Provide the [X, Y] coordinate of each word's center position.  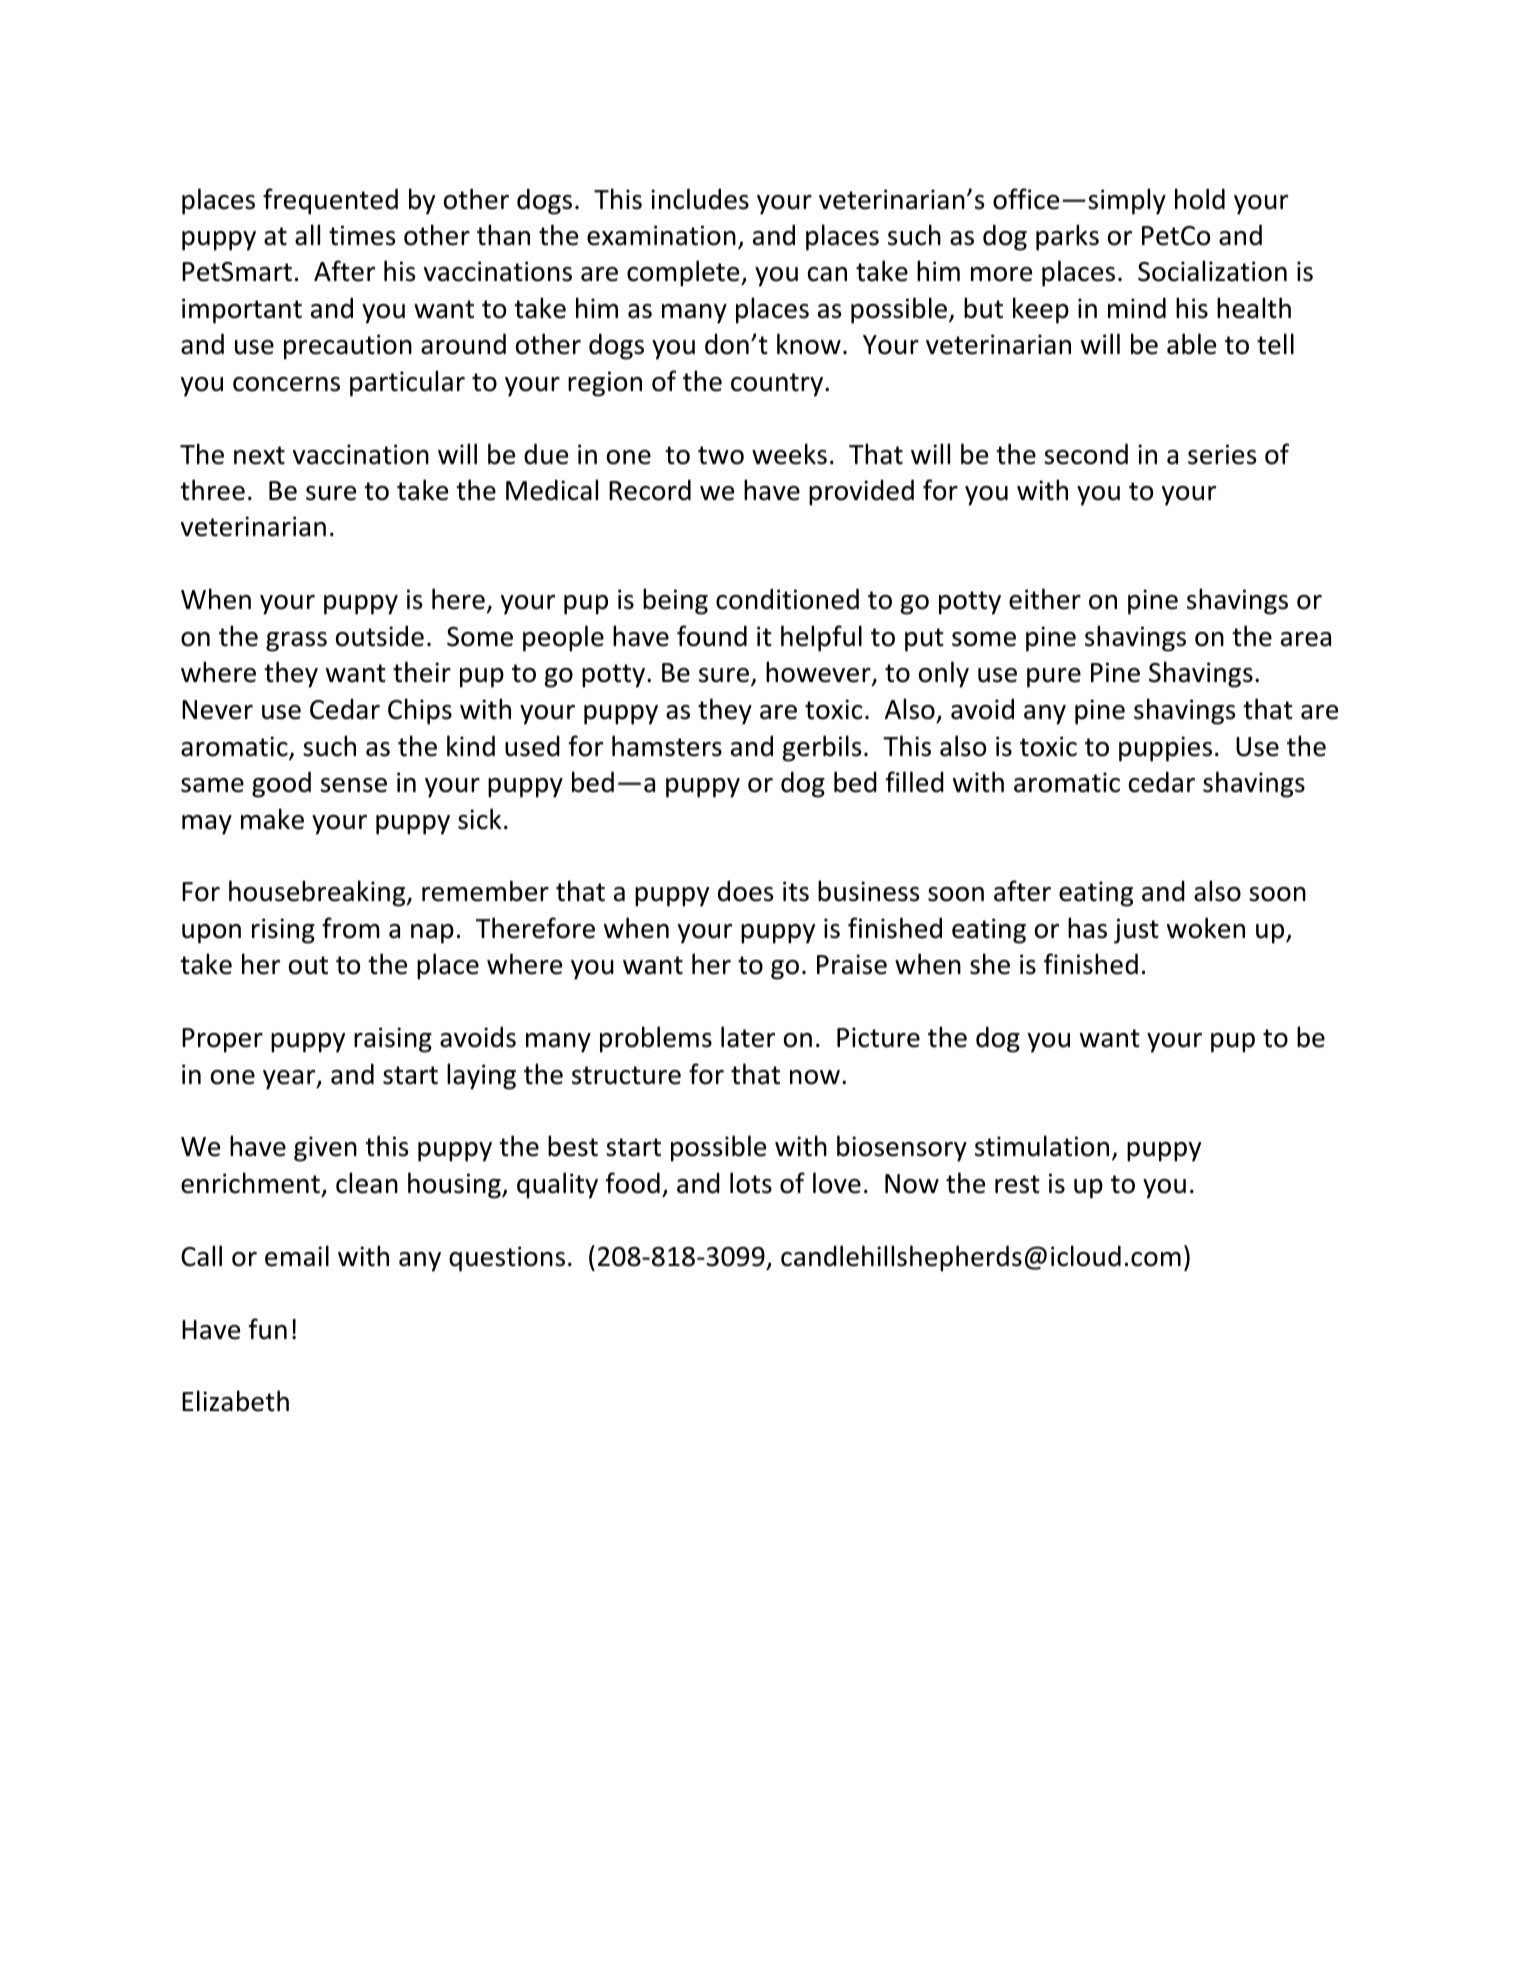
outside [380, 636]
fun [268, 1329]
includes [700, 199]
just [1136, 931]
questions [507, 1259]
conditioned [787, 599]
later [748, 1037]
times [362, 235]
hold [1200, 199]
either [1045, 599]
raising [393, 1040]
